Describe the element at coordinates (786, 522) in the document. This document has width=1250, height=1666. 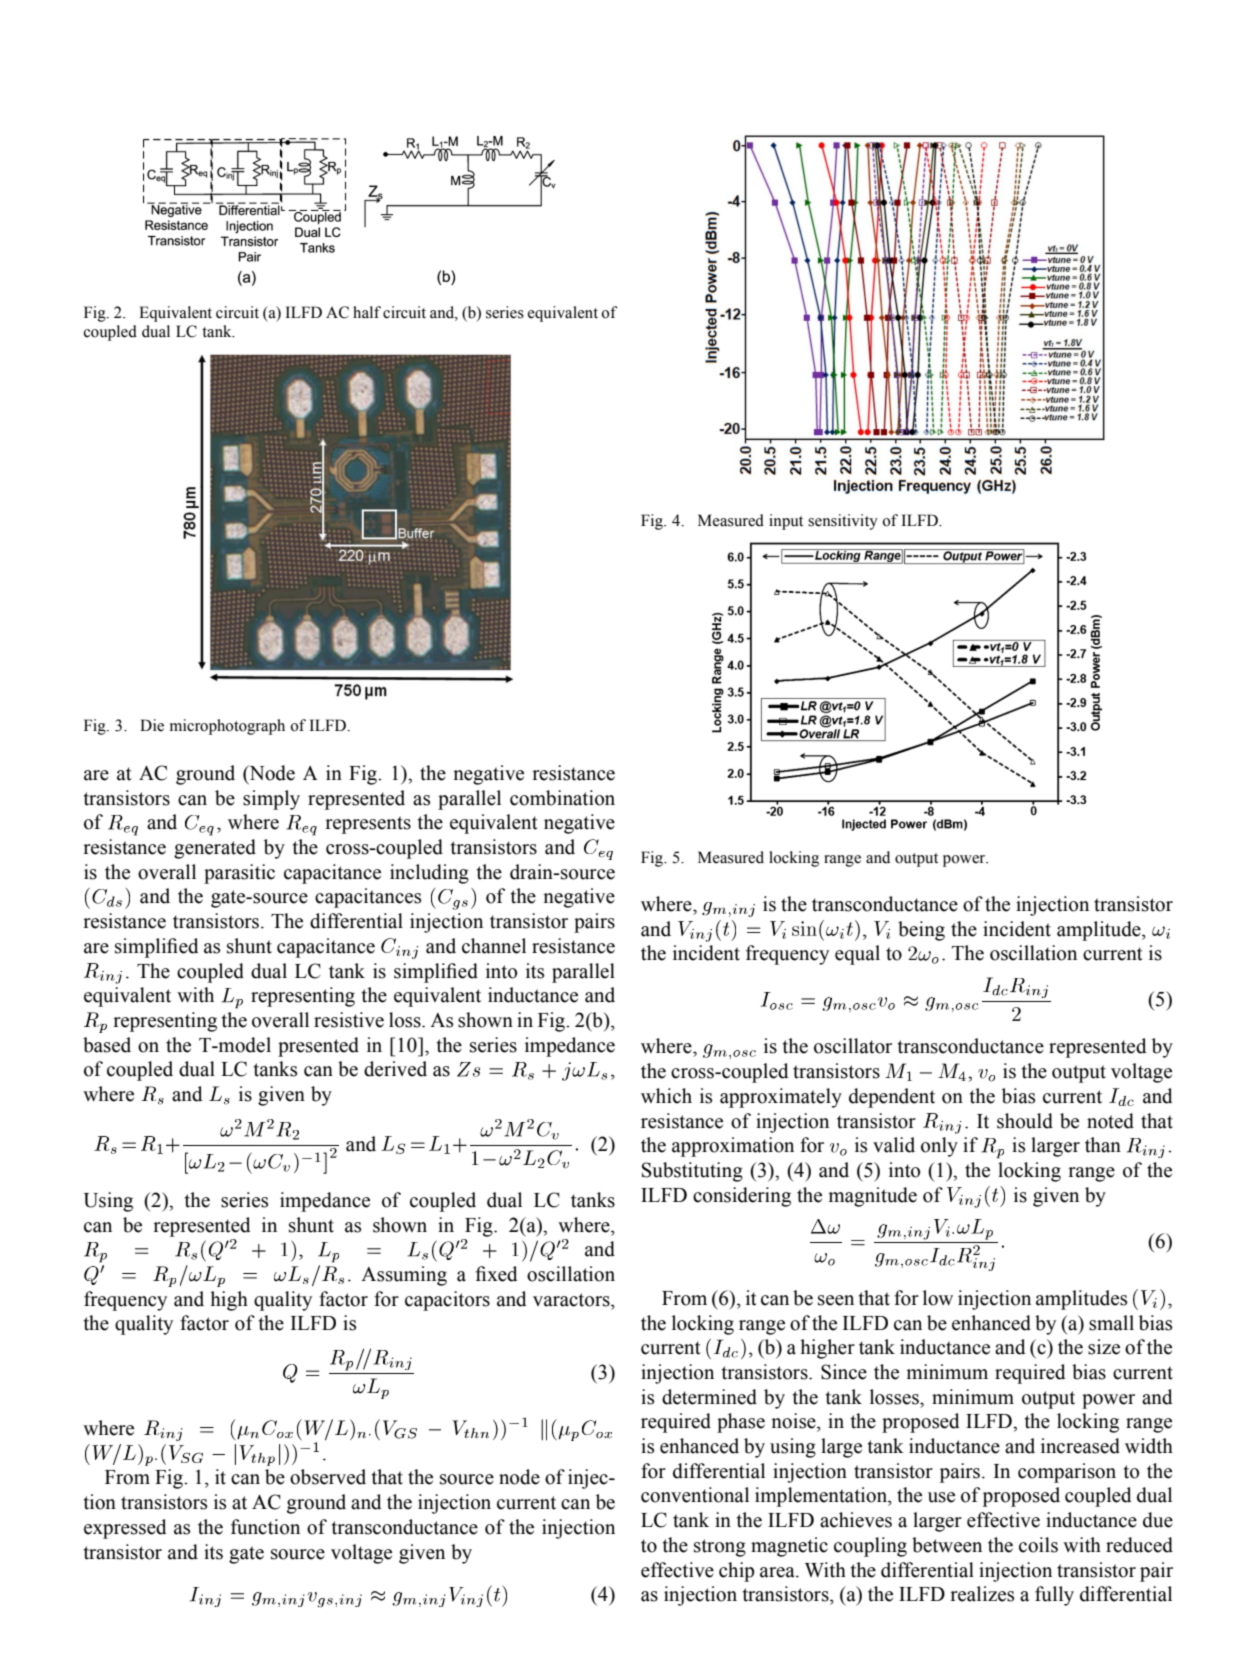
I see `input` at that location.
